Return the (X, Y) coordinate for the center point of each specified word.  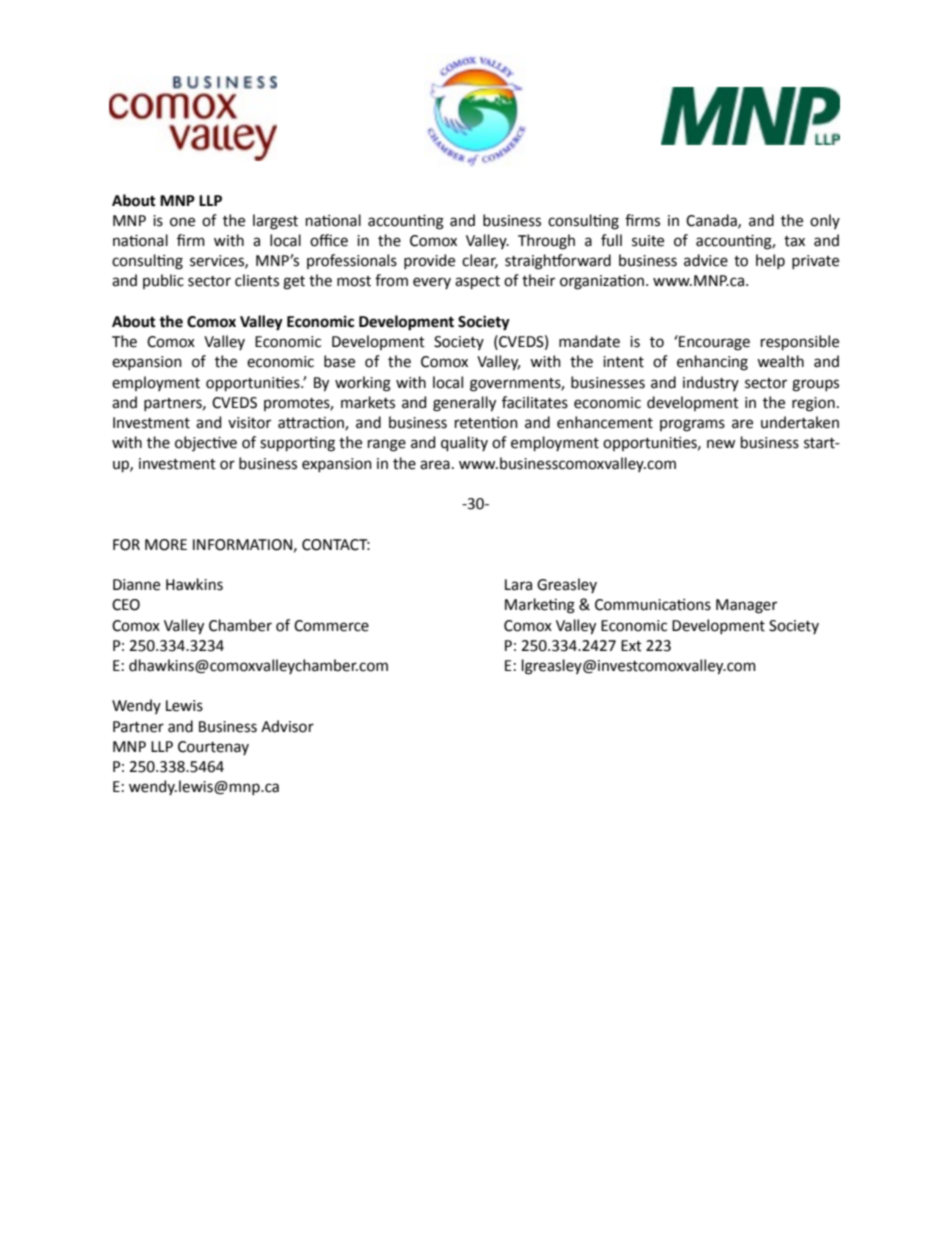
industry (711, 383)
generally (464, 404)
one (182, 222)
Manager (746, 606)
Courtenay (213, 748)
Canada (712, 221)
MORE (166, 545)
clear (480, 261)
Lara (518, 585)
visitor (249, 423)
